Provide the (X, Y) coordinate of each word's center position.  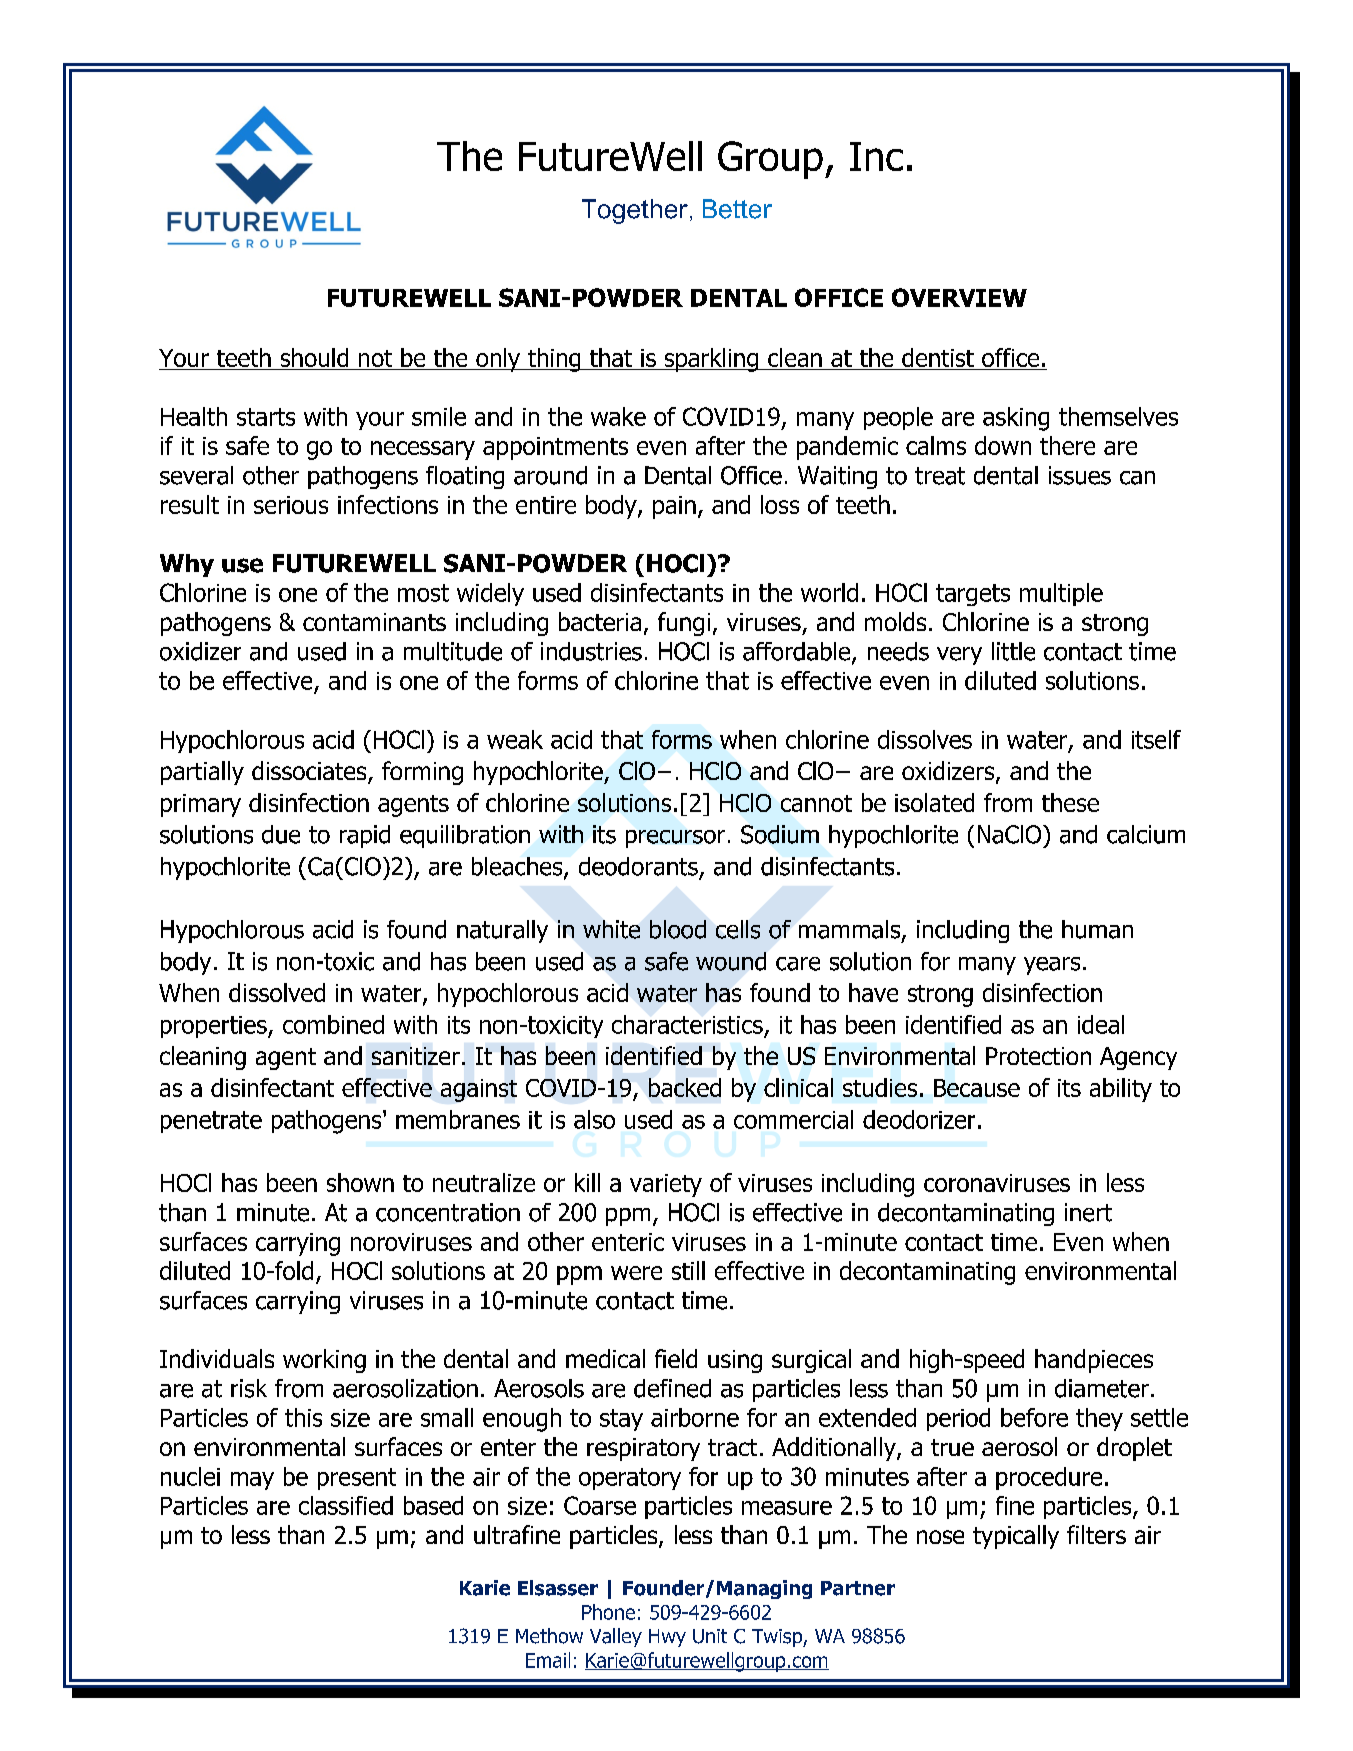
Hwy (667, 1638)
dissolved (277, 992)
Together (636, 211)
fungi (684, 624)
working (324, 1361)
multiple (1061, 594)
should (314, 357)
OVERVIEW (959, 297)
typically (1016, 1537)
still (688, 1270)
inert (1088, 1212)
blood (678, 929)
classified (346, 1505)
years (1052, 966)
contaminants (374, 622)
